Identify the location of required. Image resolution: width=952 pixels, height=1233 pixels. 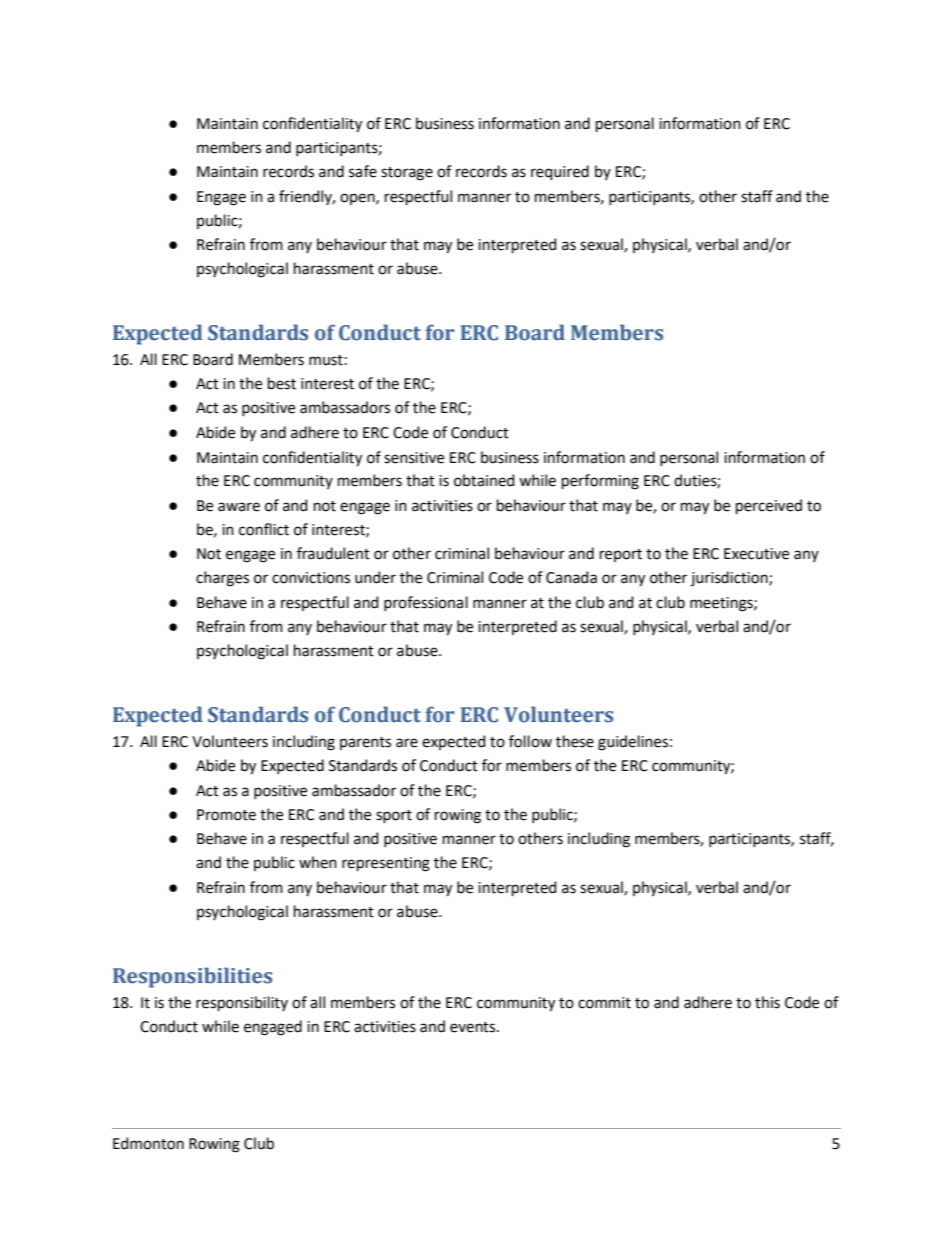
(560, 172).
